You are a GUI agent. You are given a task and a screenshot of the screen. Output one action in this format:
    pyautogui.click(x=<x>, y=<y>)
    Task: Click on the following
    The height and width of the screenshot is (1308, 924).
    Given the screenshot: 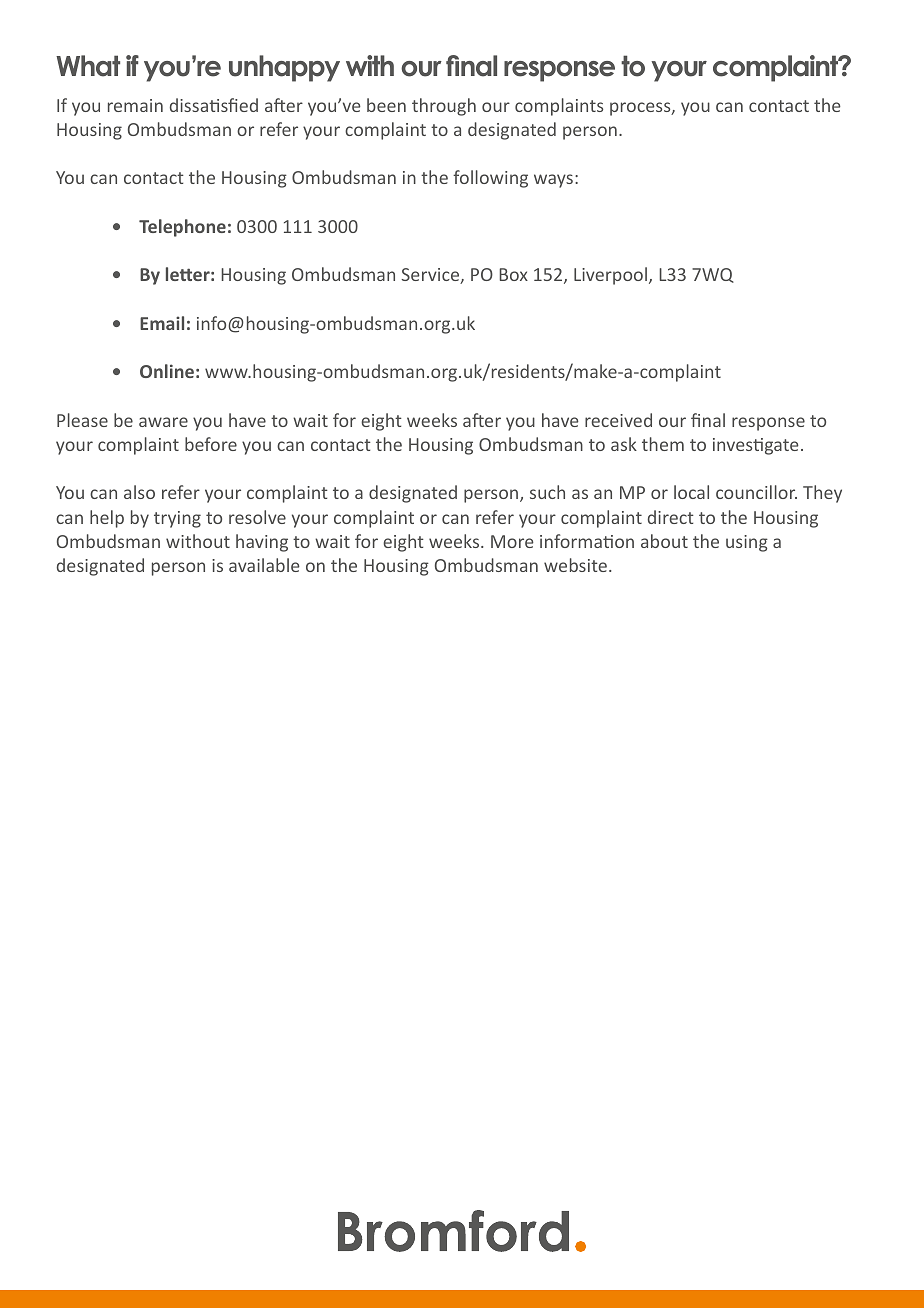 What is the action you would take?
    pyautogui.click(x=490, y=179)
